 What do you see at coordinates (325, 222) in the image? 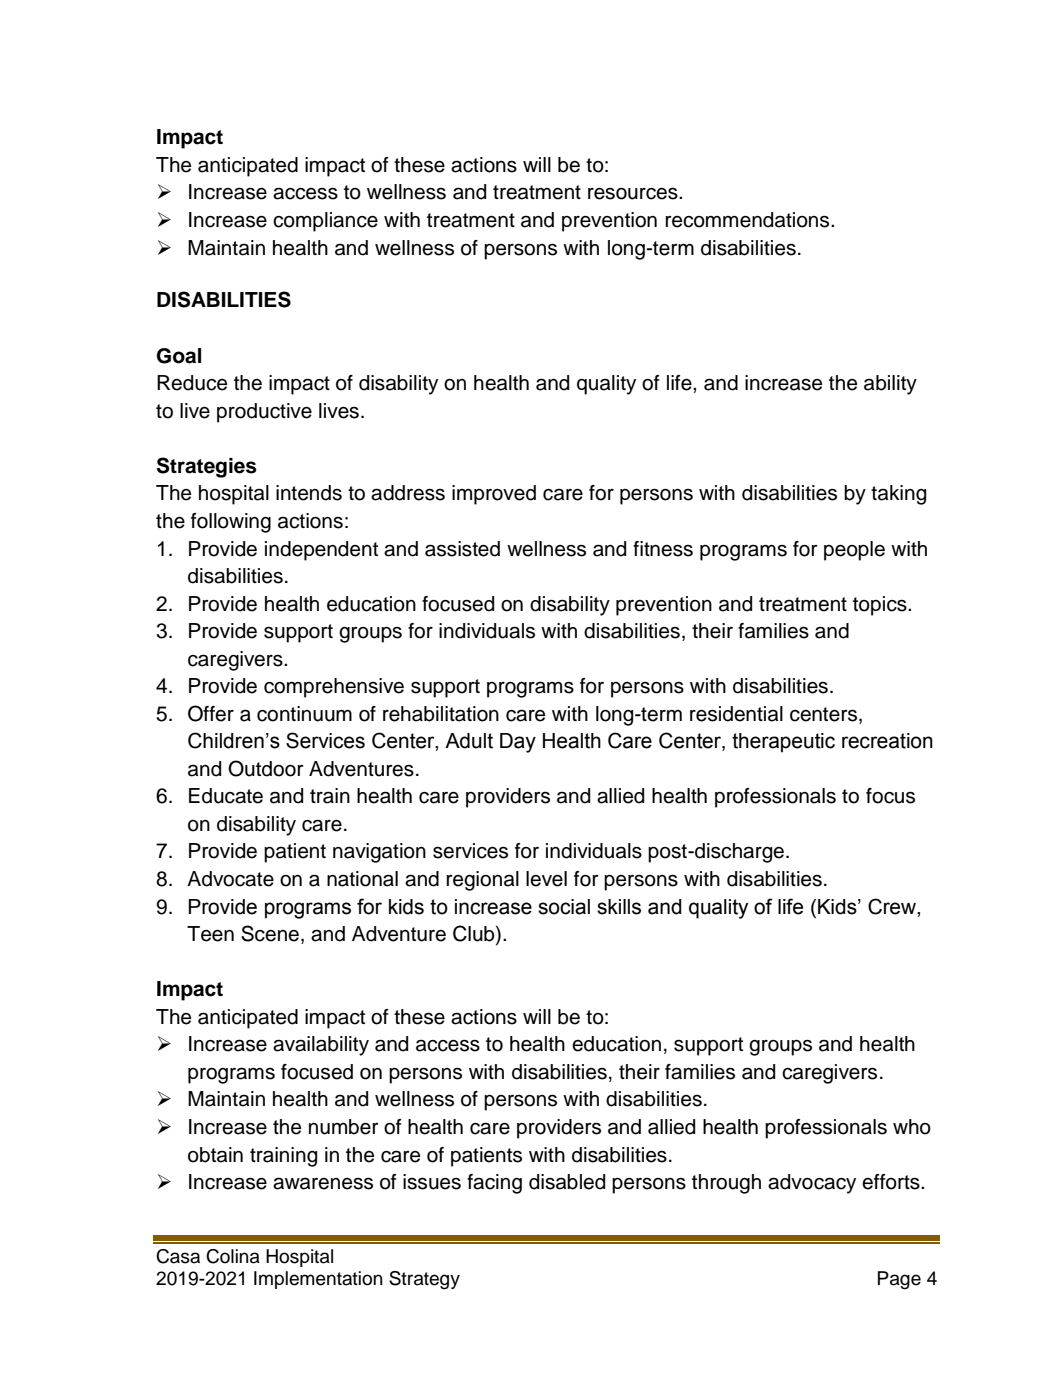
I see `compliance` at bounding box center [325, 222].
